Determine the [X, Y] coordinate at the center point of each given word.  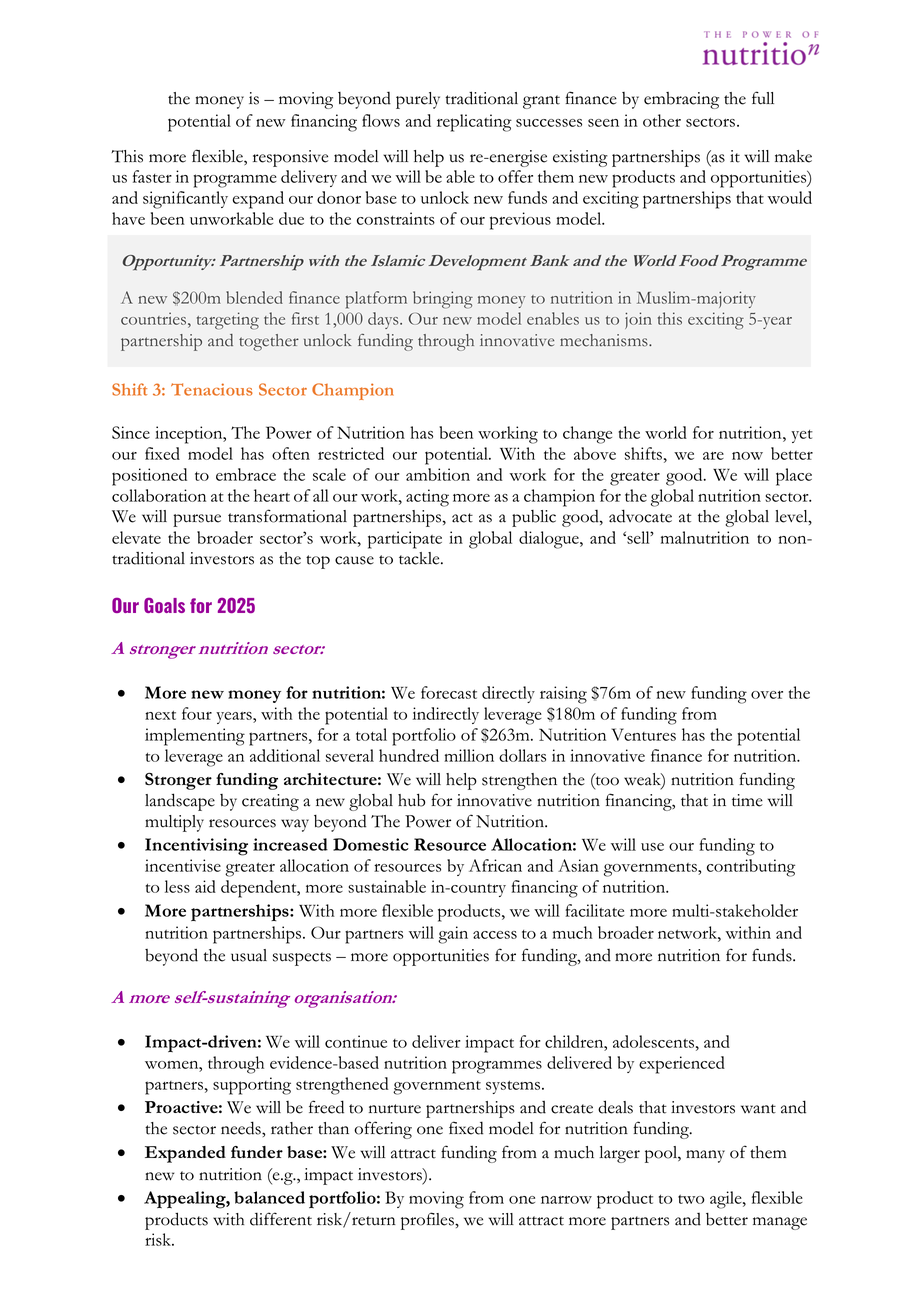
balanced [269, 1197]
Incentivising [196, 847]
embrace [246, 474]
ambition [438, 474]
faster [152, 176]
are [713, 456]
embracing [681, 100]
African [495, 865]
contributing [751, 868]
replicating [474, 123]
